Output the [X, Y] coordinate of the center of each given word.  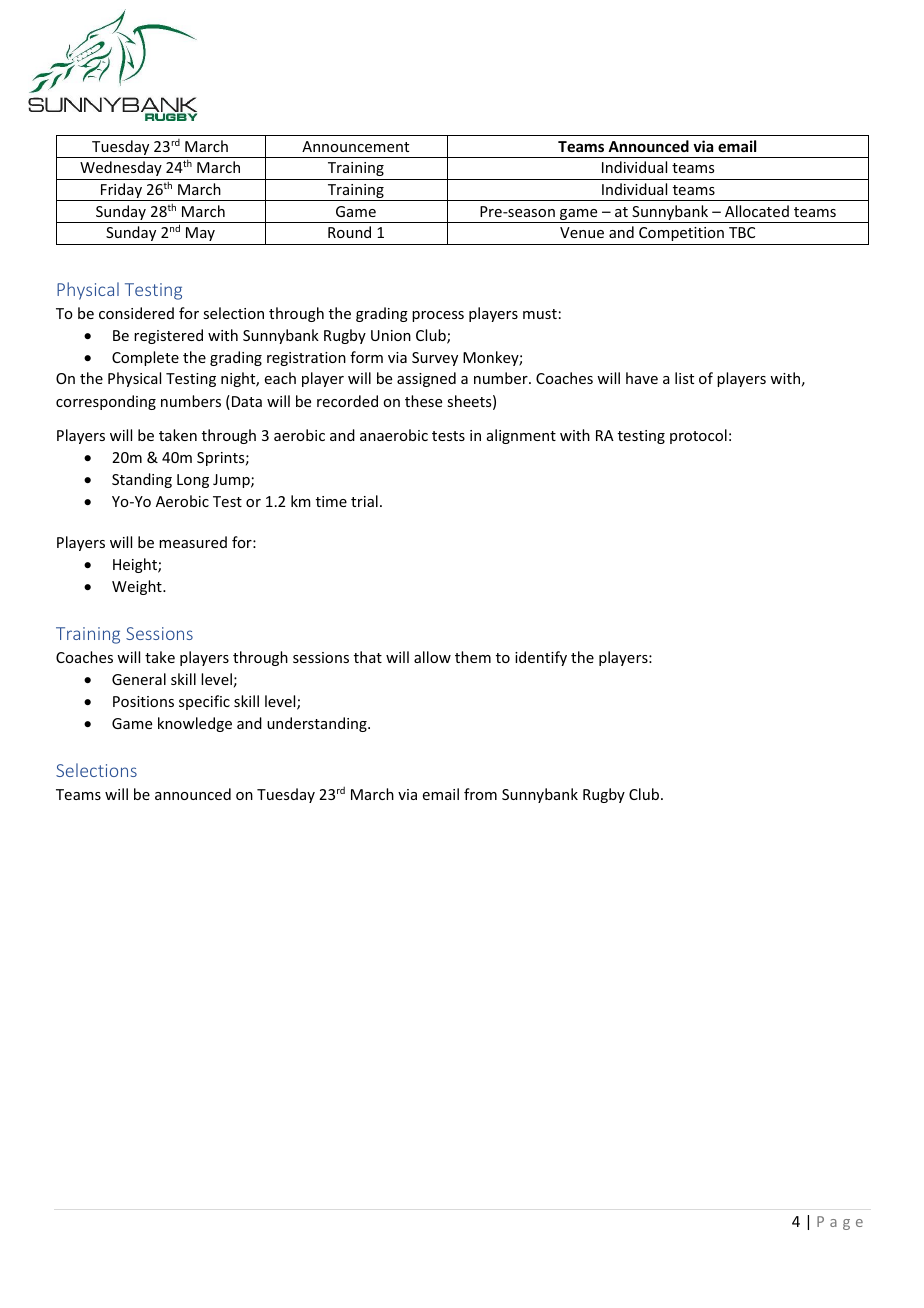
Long [193, 481]
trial [364, 501]
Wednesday [121, 168]
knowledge [195, 724]
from [480, 794]
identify [541, 658]
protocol [698, 436]
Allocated [757, 211]
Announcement [355, 146]
